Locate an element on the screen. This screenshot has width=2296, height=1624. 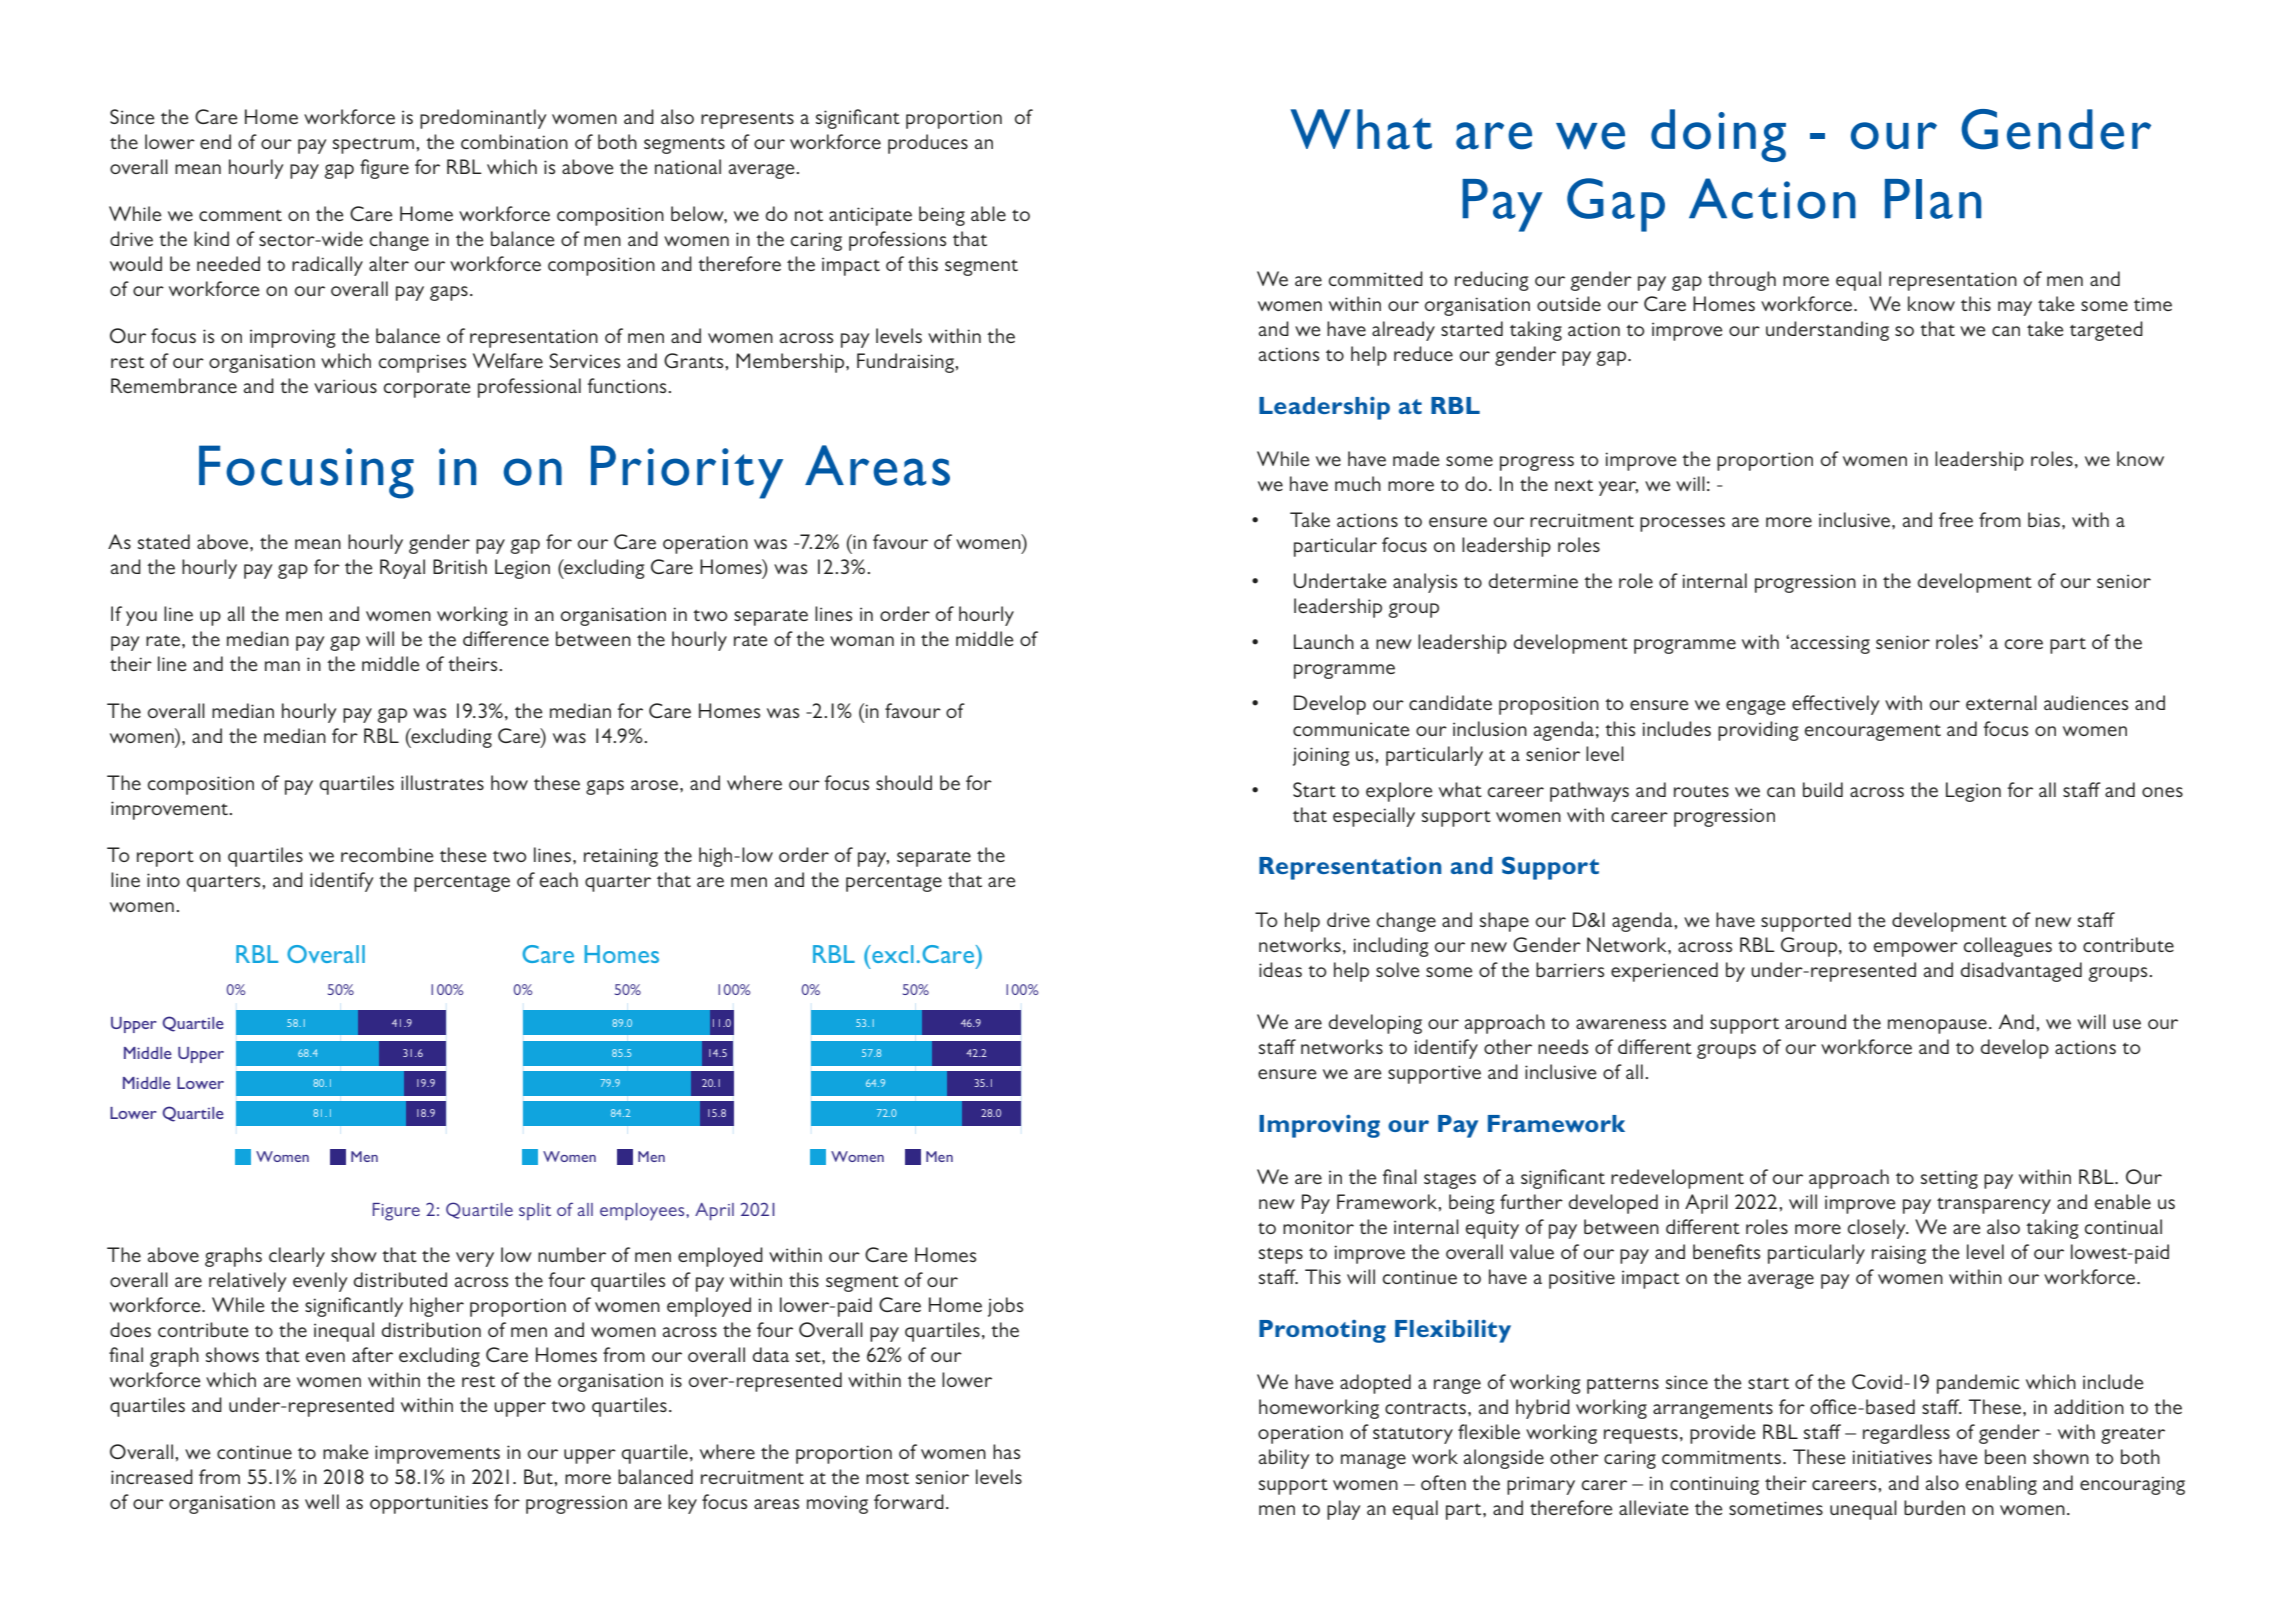
produces is located at coordinates (928, 144).
